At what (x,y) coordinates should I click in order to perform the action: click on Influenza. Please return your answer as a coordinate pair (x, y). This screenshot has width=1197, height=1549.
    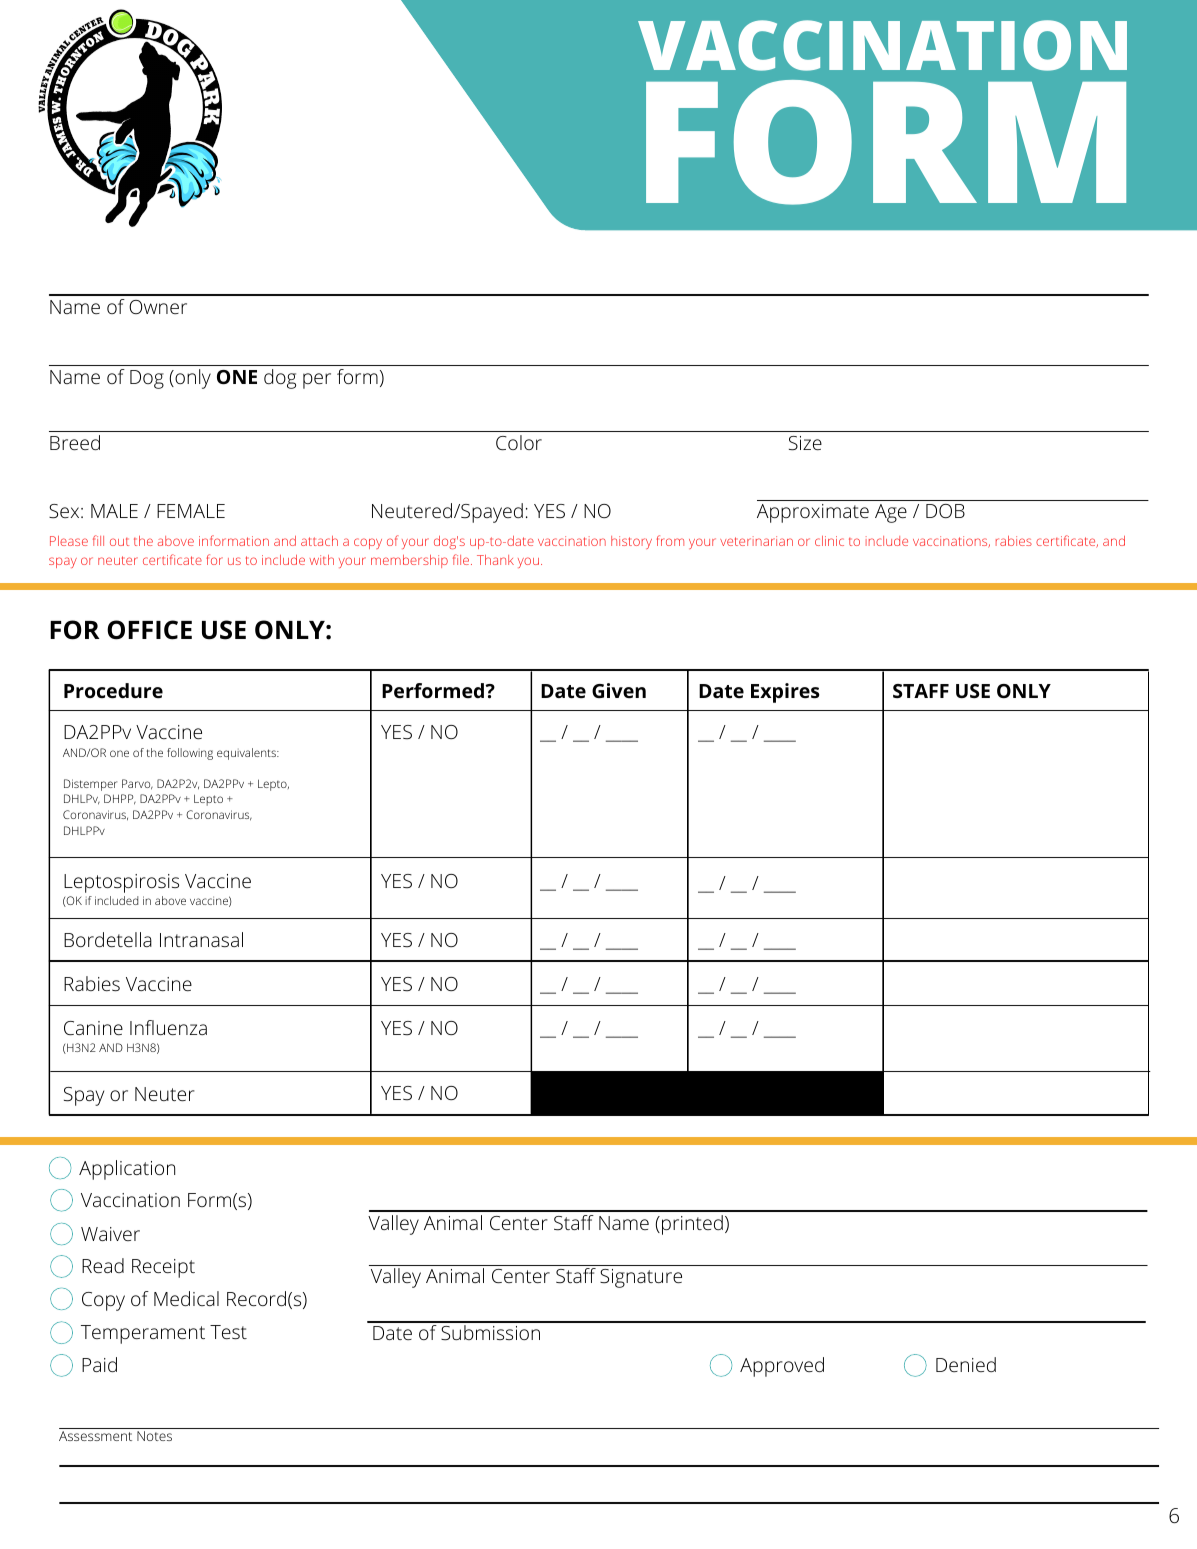
    Looking at the image, I should click on (168, 1027).
